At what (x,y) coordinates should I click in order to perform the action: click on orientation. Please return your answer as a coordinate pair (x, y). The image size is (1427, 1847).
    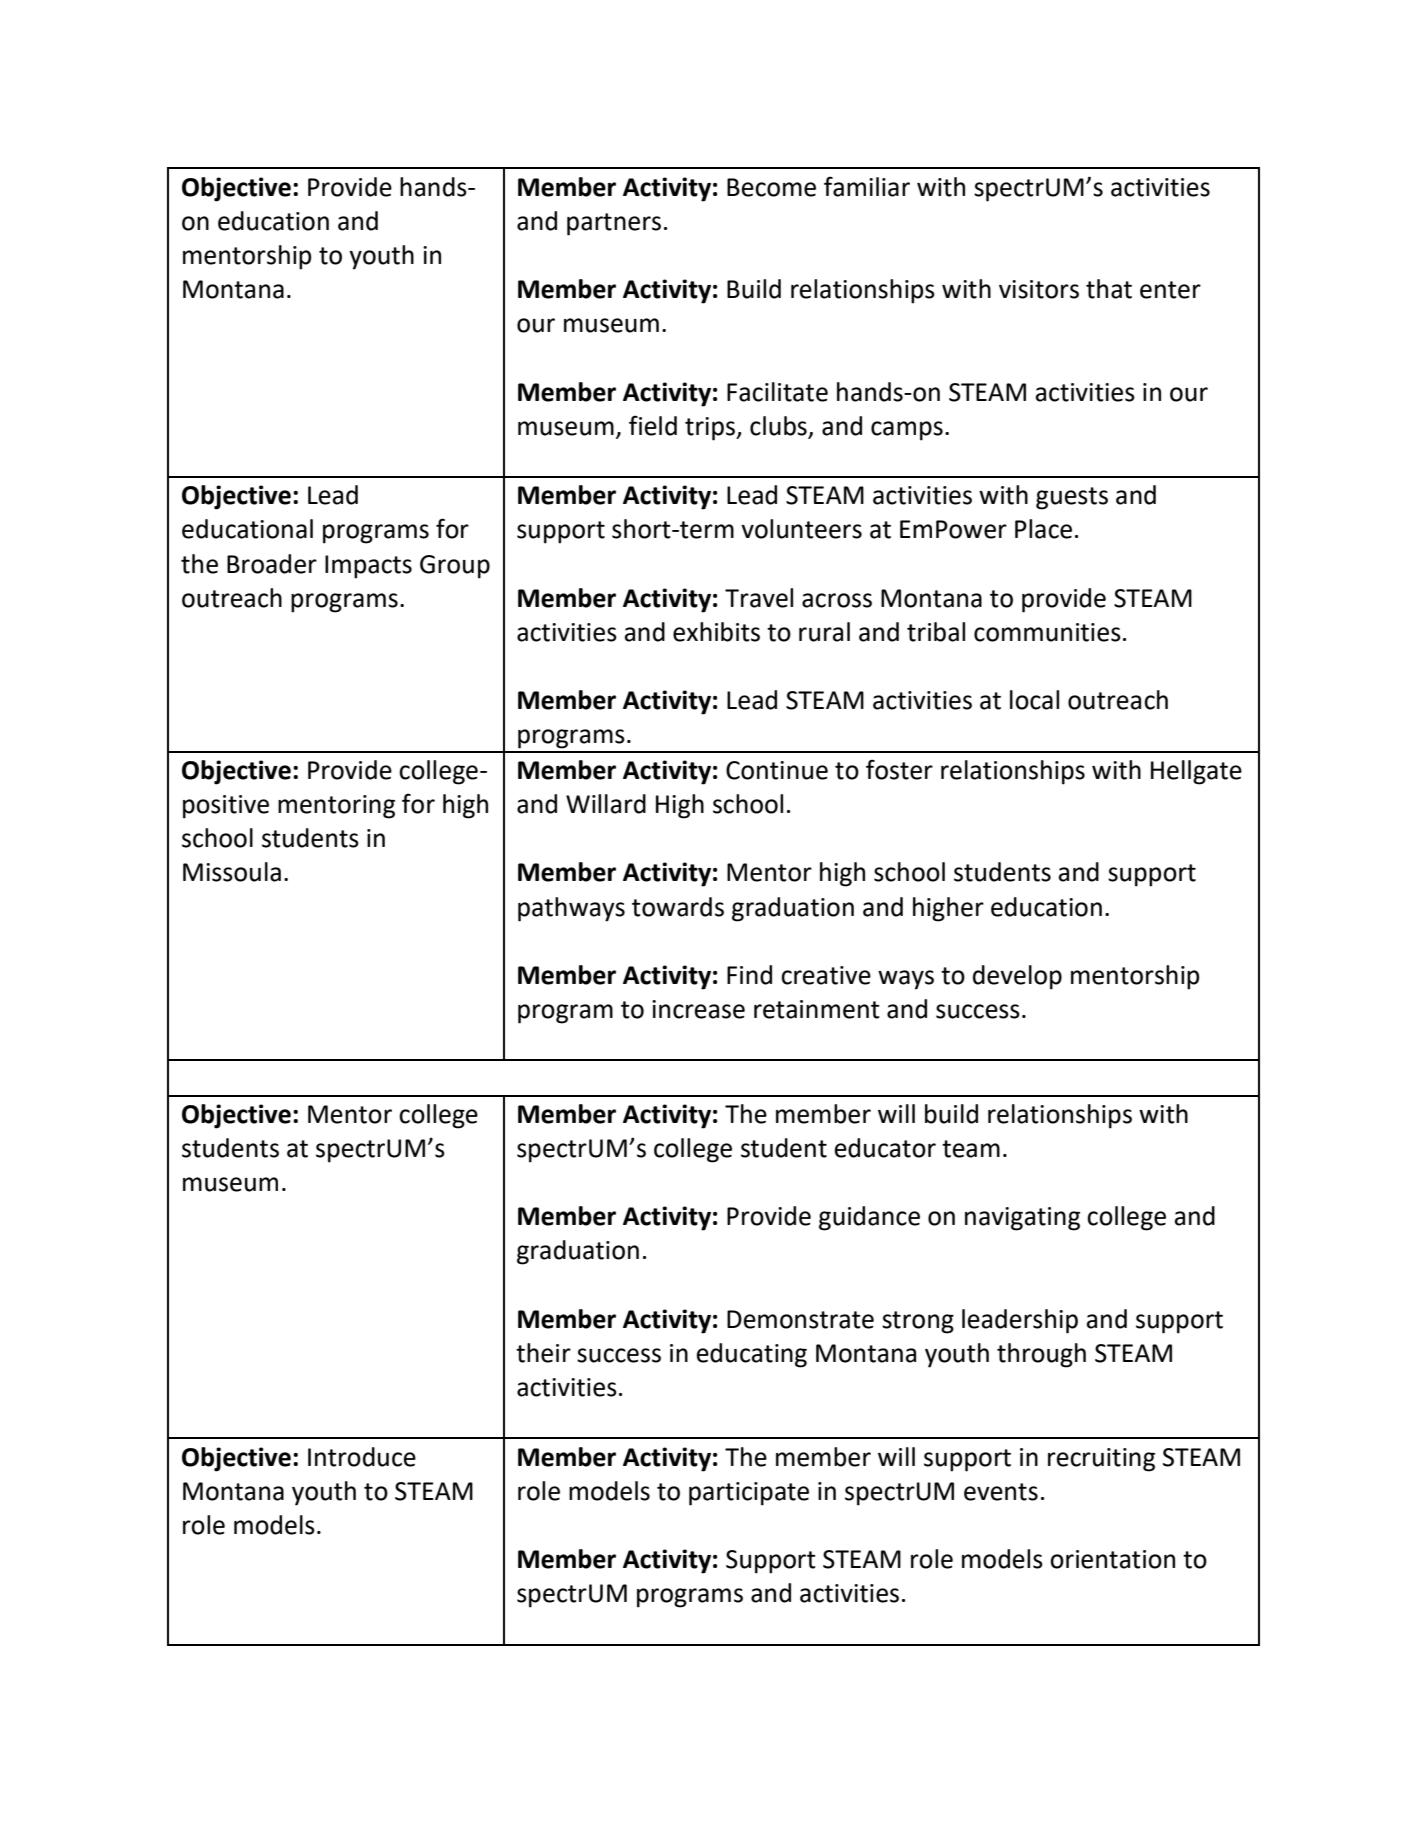
    Looking at the image, I should click on (1112, 1559).
